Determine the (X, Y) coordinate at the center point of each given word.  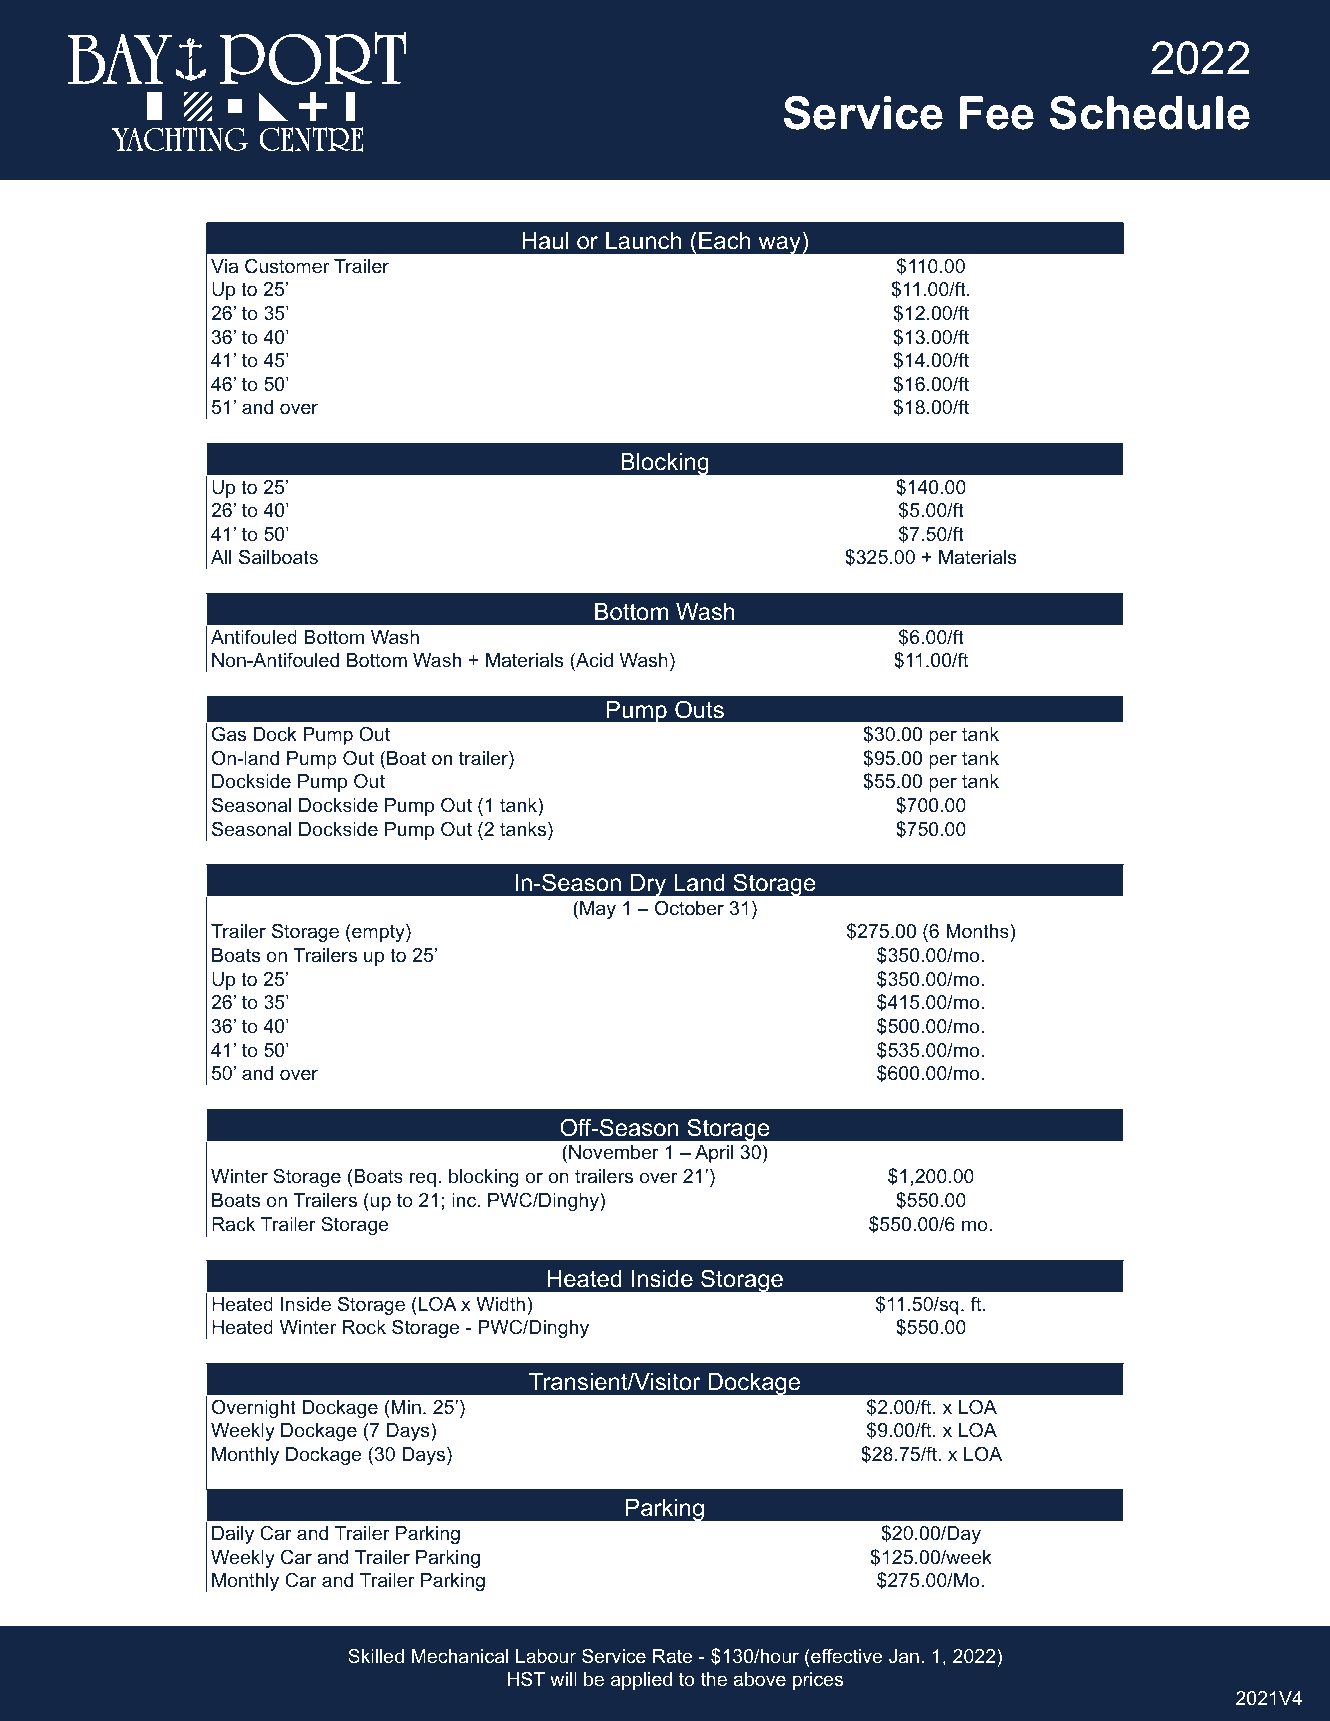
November (614, 1152)
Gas (229, 734)
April (714, 1155)
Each (724, 241)
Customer (287, 266)
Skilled (376, 1656)
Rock (364, 1327)
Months (978, 931)
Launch (643, 241)
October (689, 908)
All (221, 557)
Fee (997, 113)
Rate (673, 1656)
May (598, 911)
